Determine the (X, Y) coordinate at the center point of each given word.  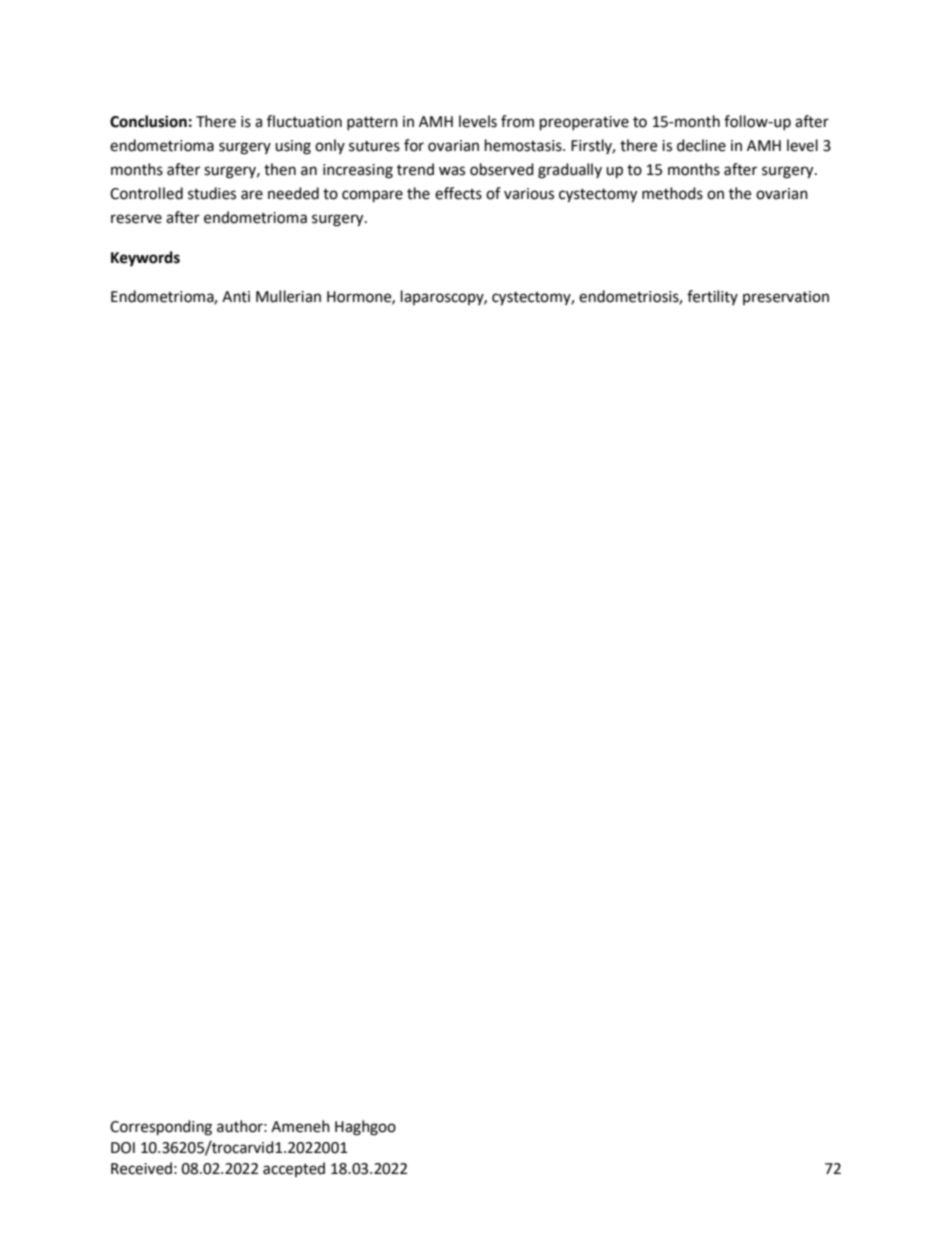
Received (141, 1168)
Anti (236, 297)
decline (701, 145)
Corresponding (161, 1128)
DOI (123, 1148)
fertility (712, 297)
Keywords (145, 259)
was (452, 171)
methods (672, 193)
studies (212, 193)
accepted (294, 1169)
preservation (786, 298)
